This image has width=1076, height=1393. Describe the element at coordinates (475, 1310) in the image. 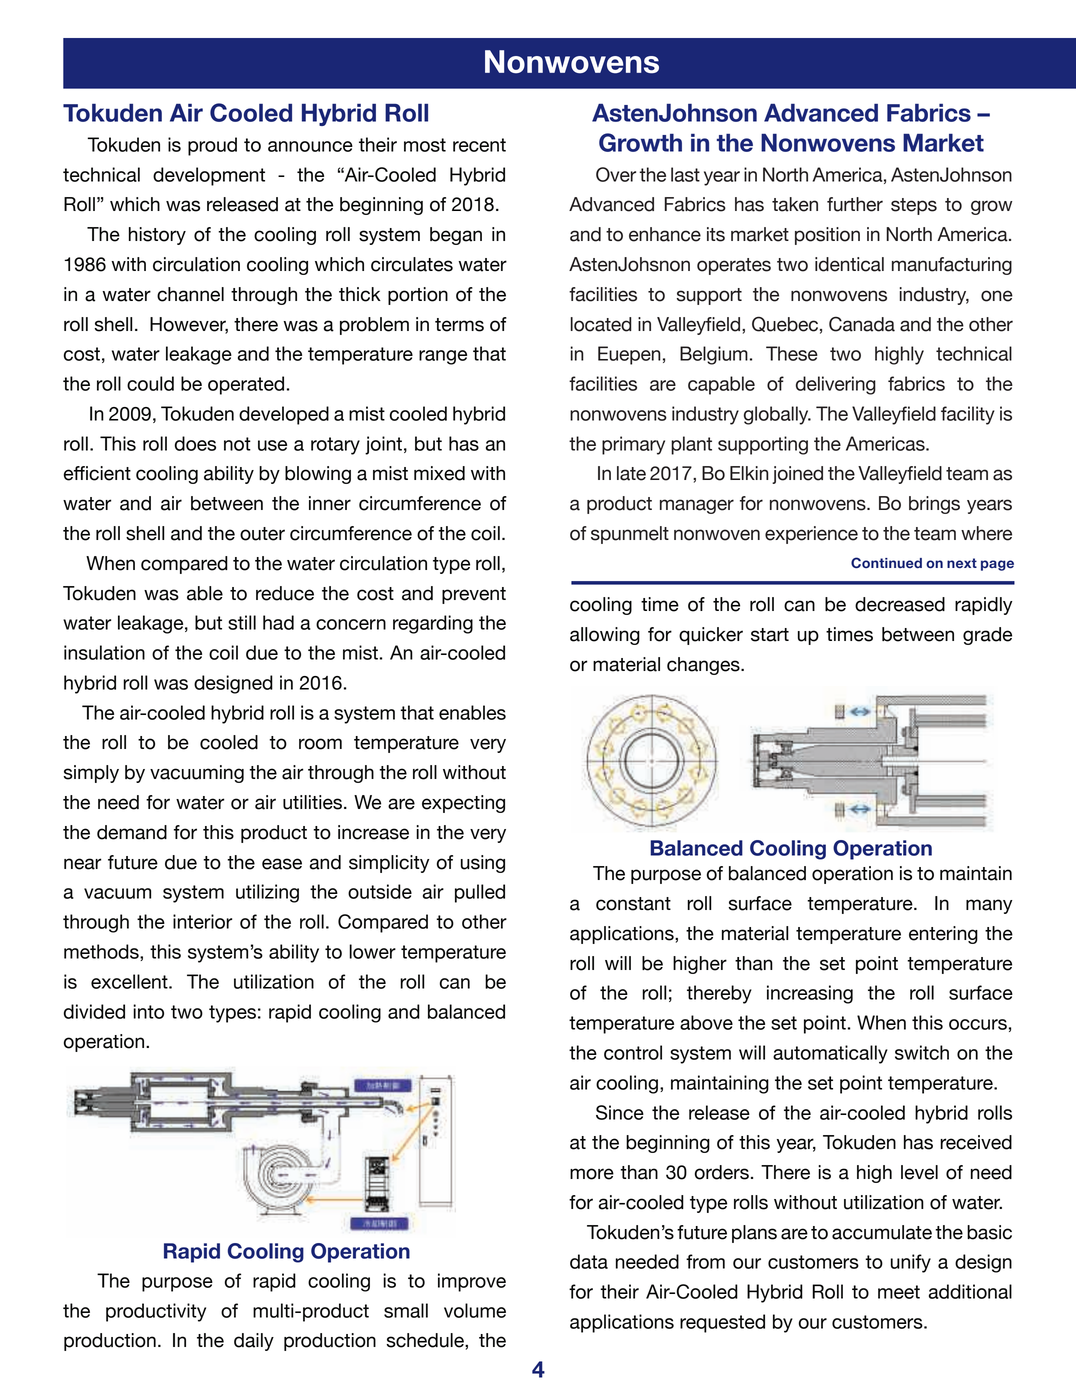

I see `volume` at that location.
